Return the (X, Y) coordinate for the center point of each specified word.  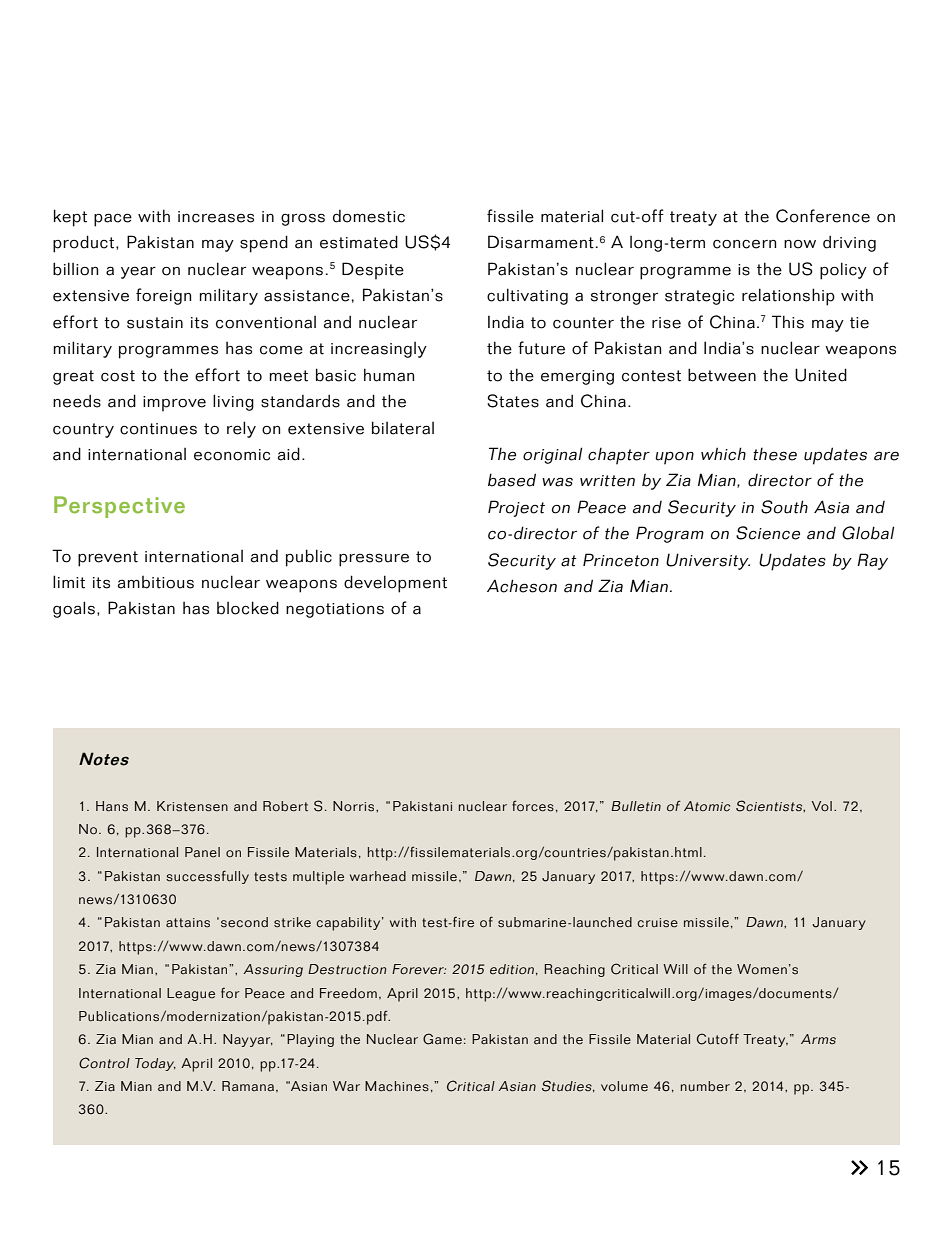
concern (744, 244)
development (395, 584)
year (138, 272)
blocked (248, 608)
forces (533, 806)
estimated (359, 242)
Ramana (248, 1086)
